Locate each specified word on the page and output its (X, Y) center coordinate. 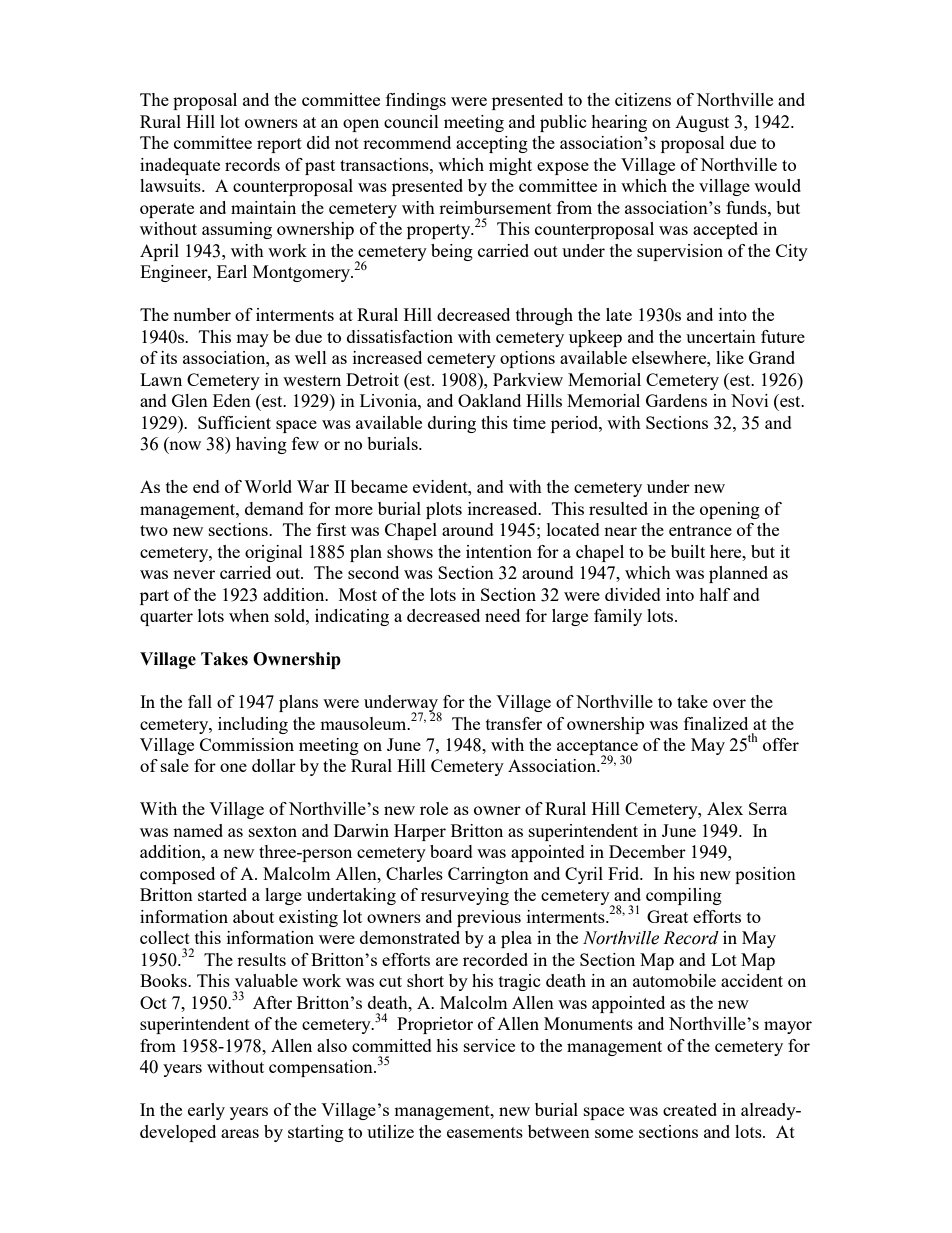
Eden (232, 400)
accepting (492, 144)
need (502, 615)
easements (485, 1132)
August (702, 124)
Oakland (489, 400)
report (279, 145)
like (730, 357)
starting (316, 1133)
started (222, 894)
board (451, 851)
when (249, 615)
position (765, 875)
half (714, 594)
